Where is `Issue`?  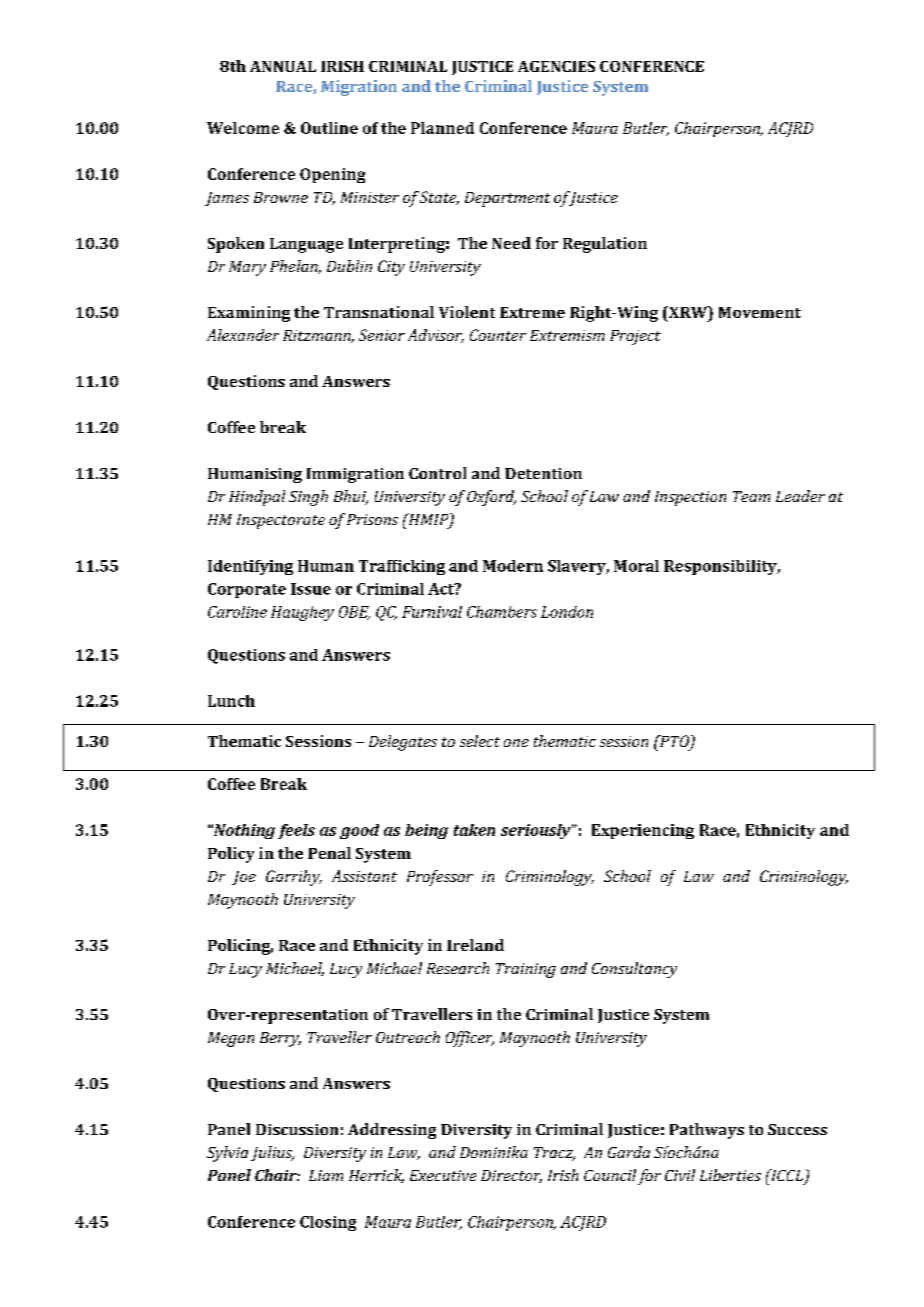 Issue is located at coordinates (311, 589).
